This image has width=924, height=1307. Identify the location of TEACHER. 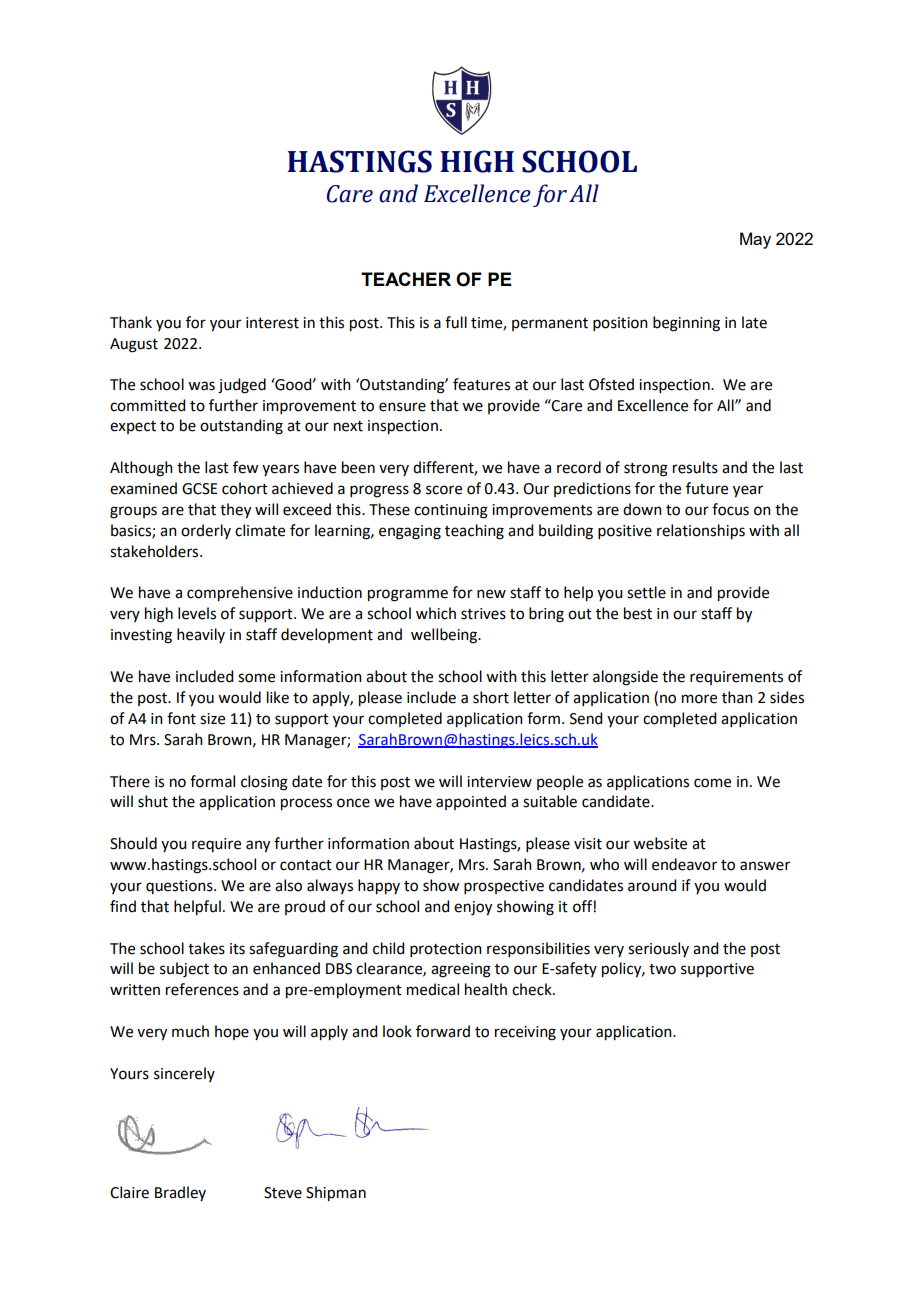
(406, 279).
